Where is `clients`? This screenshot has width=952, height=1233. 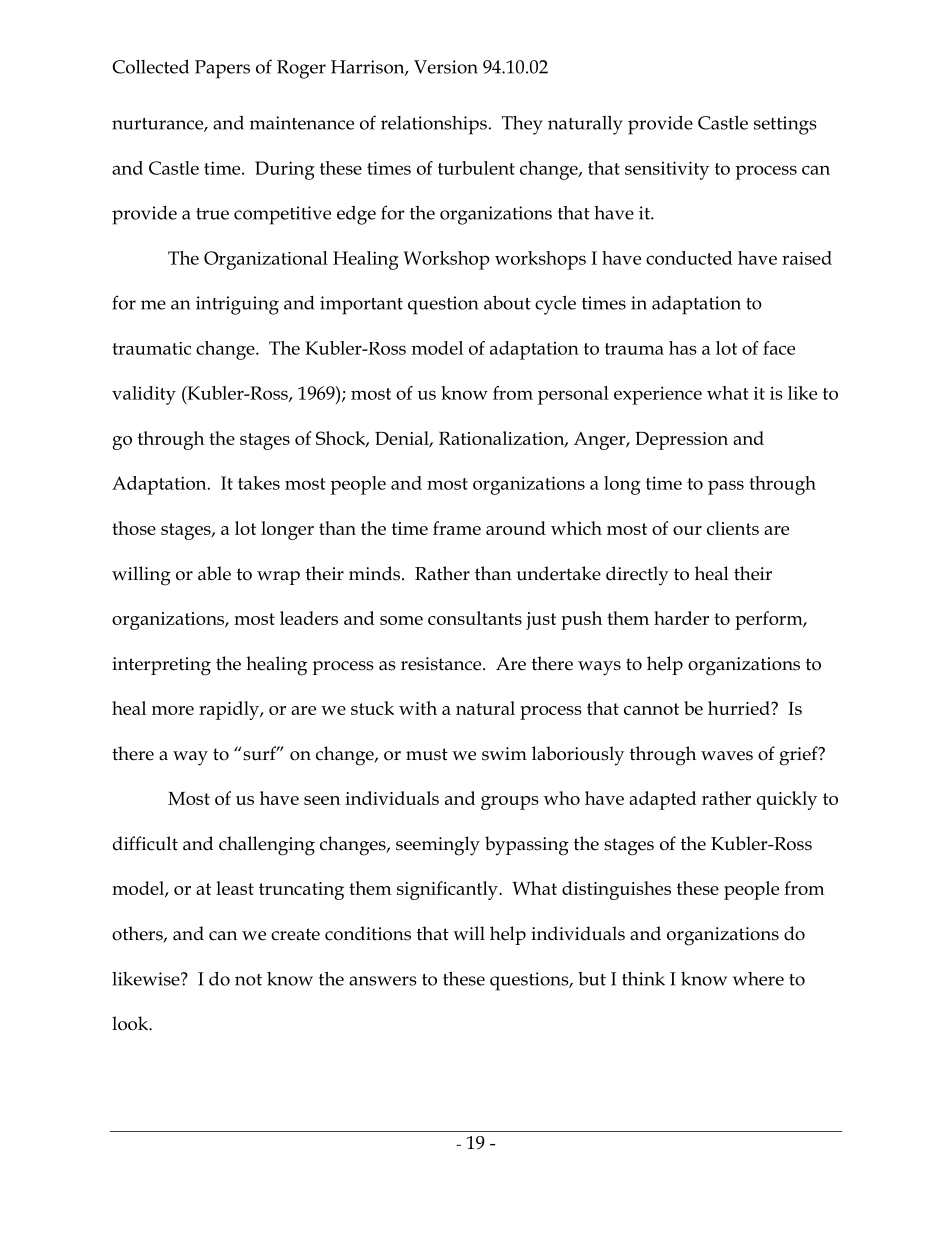 clients is located at coordinates (733, 528).
